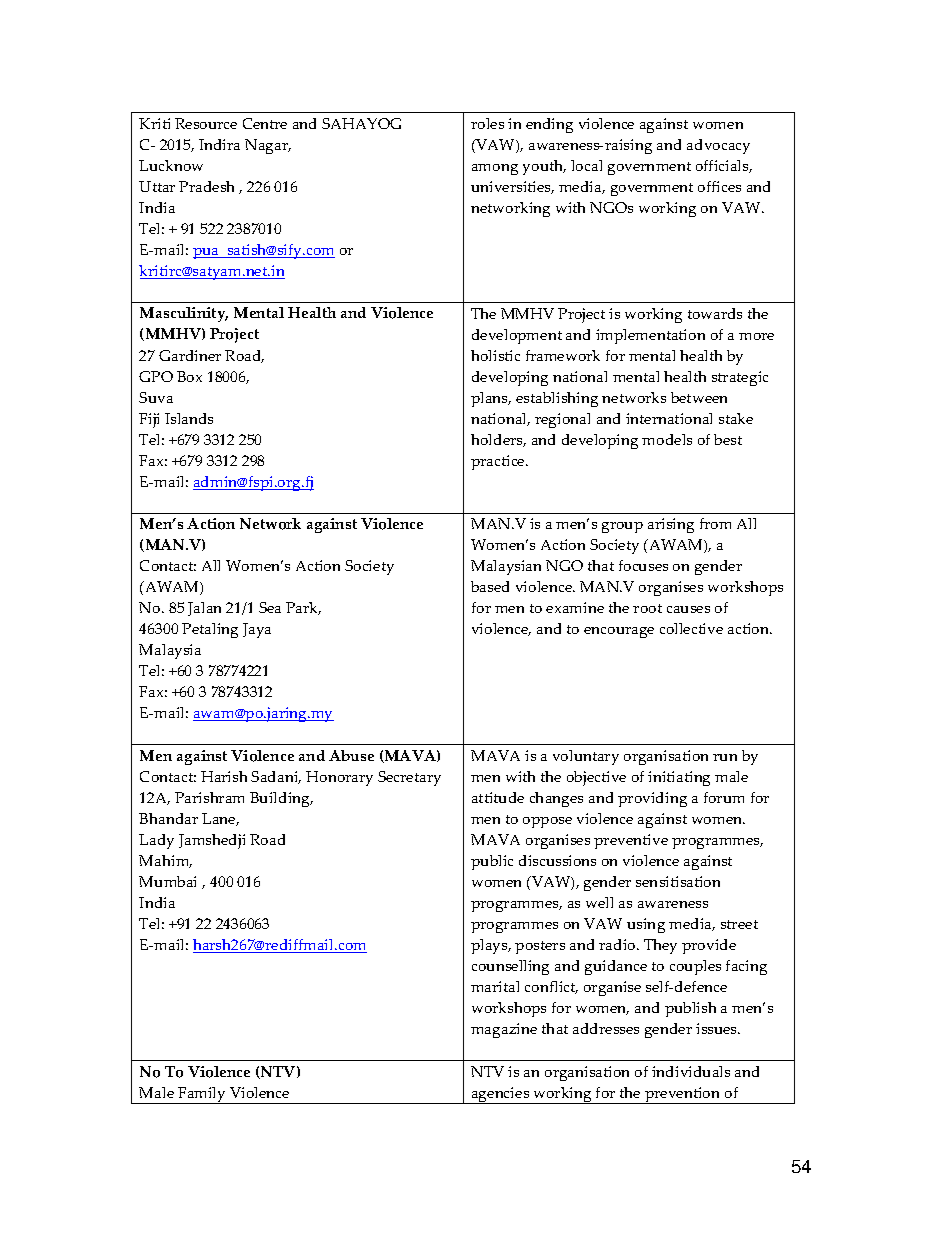 The height and width of the image is (1233, 952). I want to click on public, so click(492, 862).
